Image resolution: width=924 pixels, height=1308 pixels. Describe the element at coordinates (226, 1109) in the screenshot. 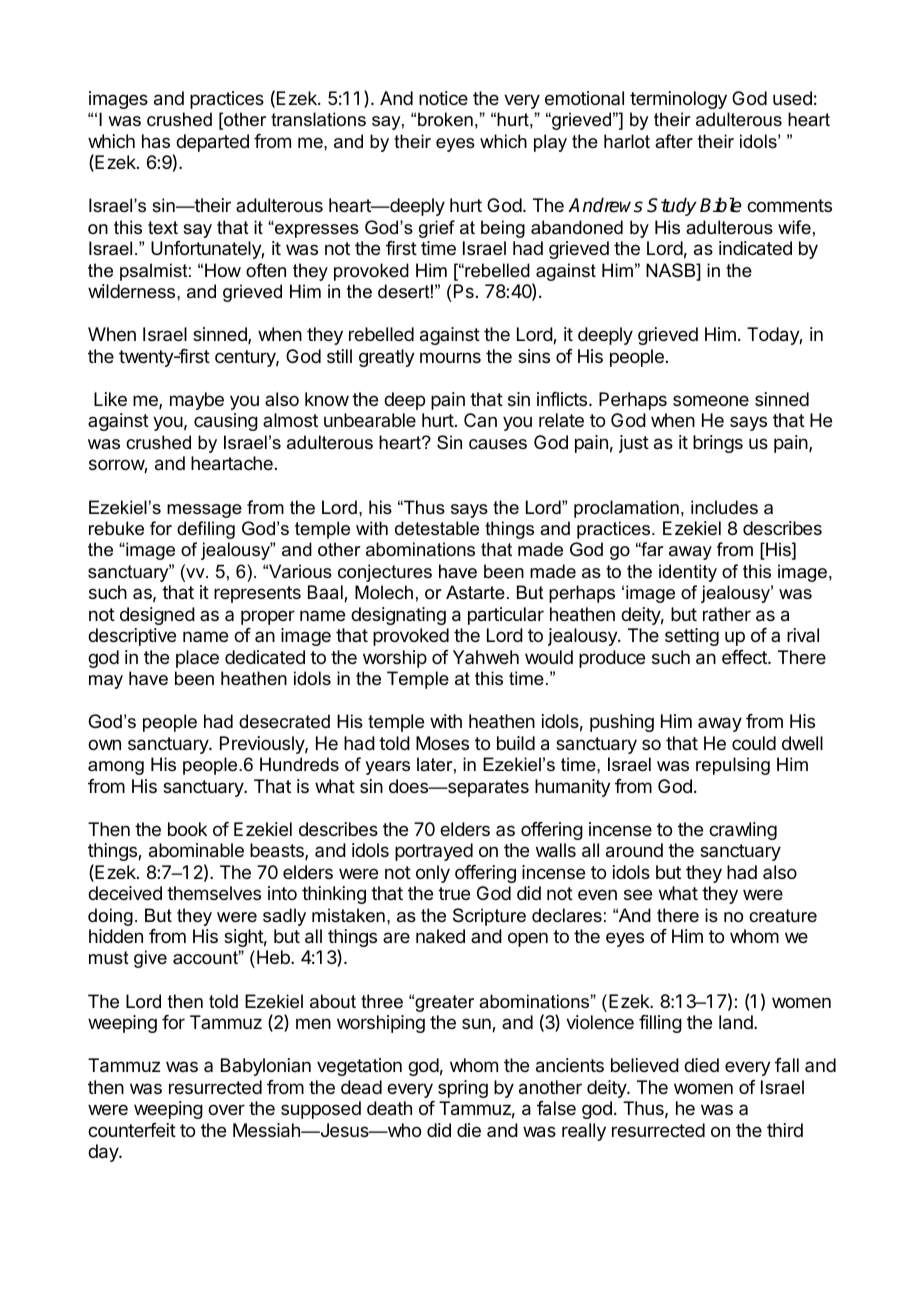

I see `over` at that location.
